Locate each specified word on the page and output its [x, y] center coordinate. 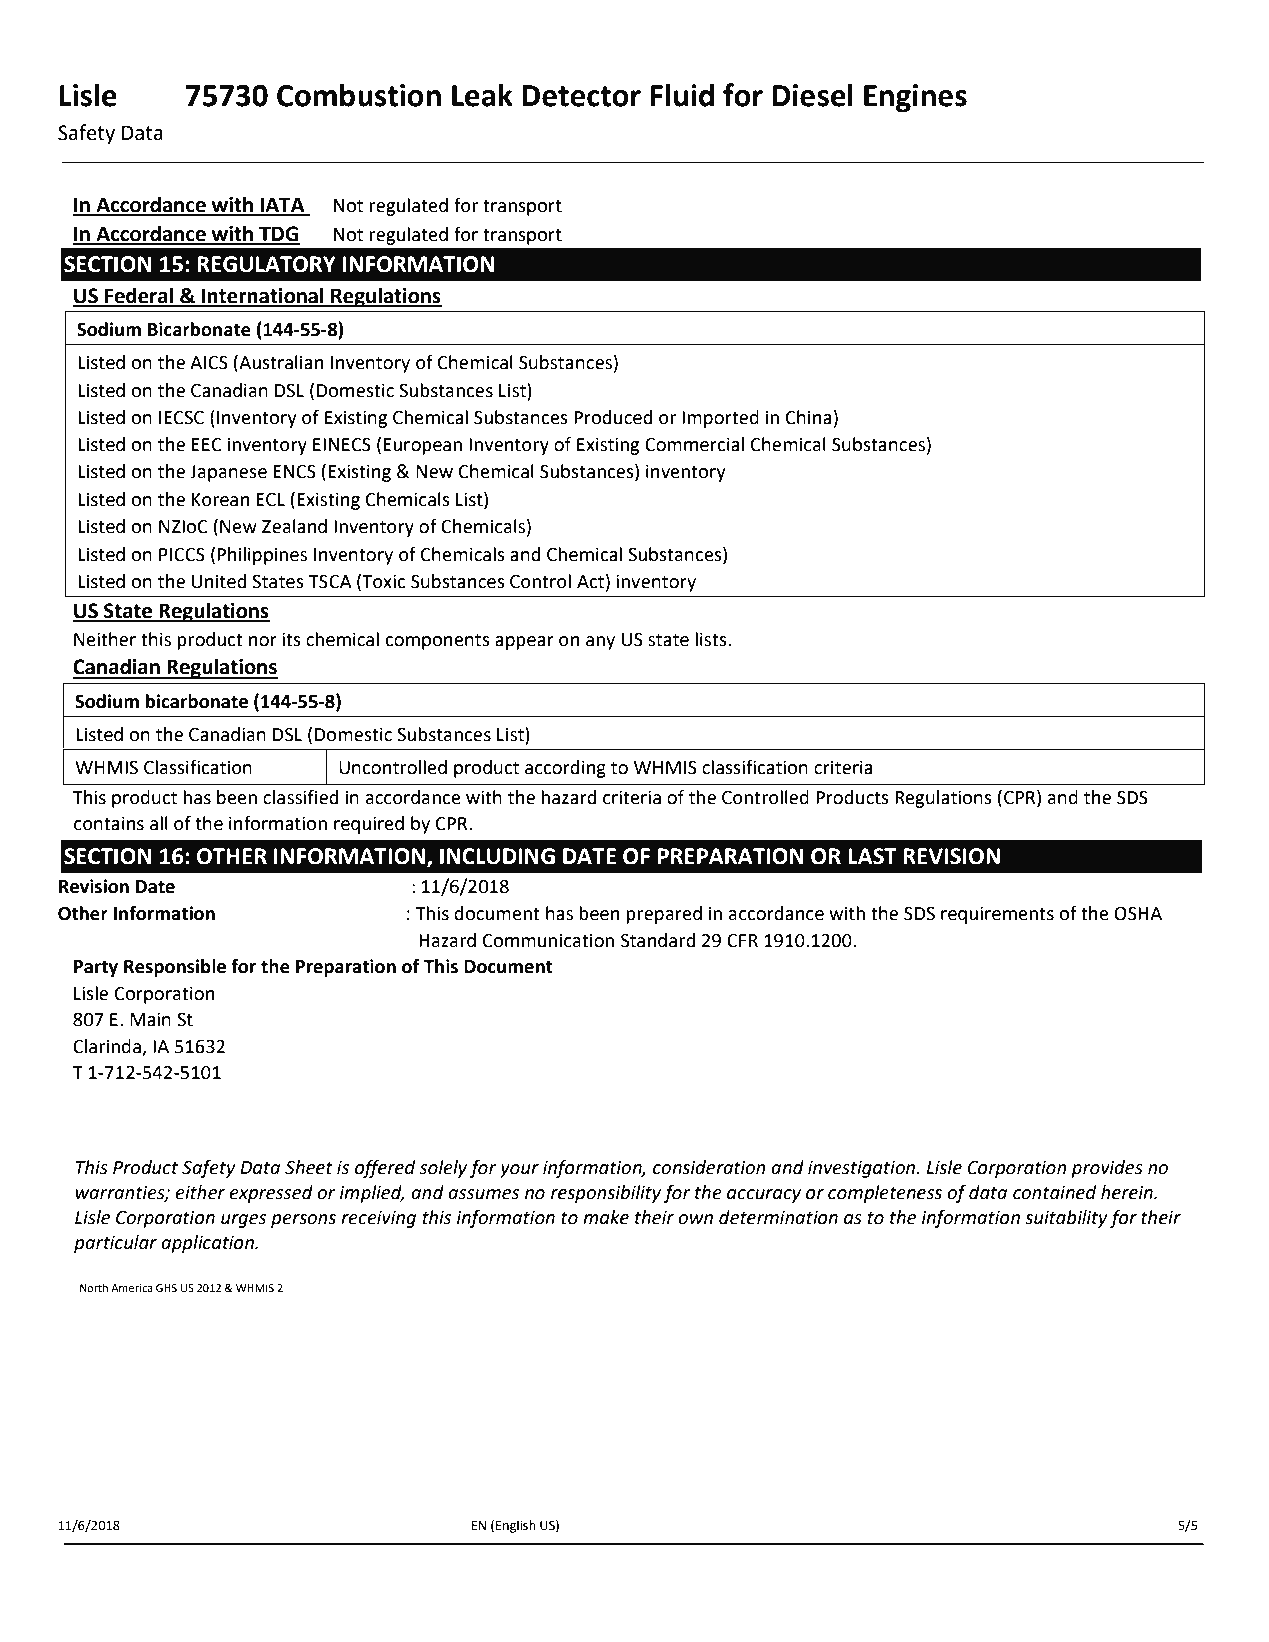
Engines [915, 98]
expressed [271, 1194]
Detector [581, 96]
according [565, 769]
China [808, 417]
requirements [997, 915]
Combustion [359, 95]
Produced [613, 417]
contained [1055, 1192]
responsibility [606, 1194]
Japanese [228, 473]
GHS [166, 1288]
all [159, 823]
